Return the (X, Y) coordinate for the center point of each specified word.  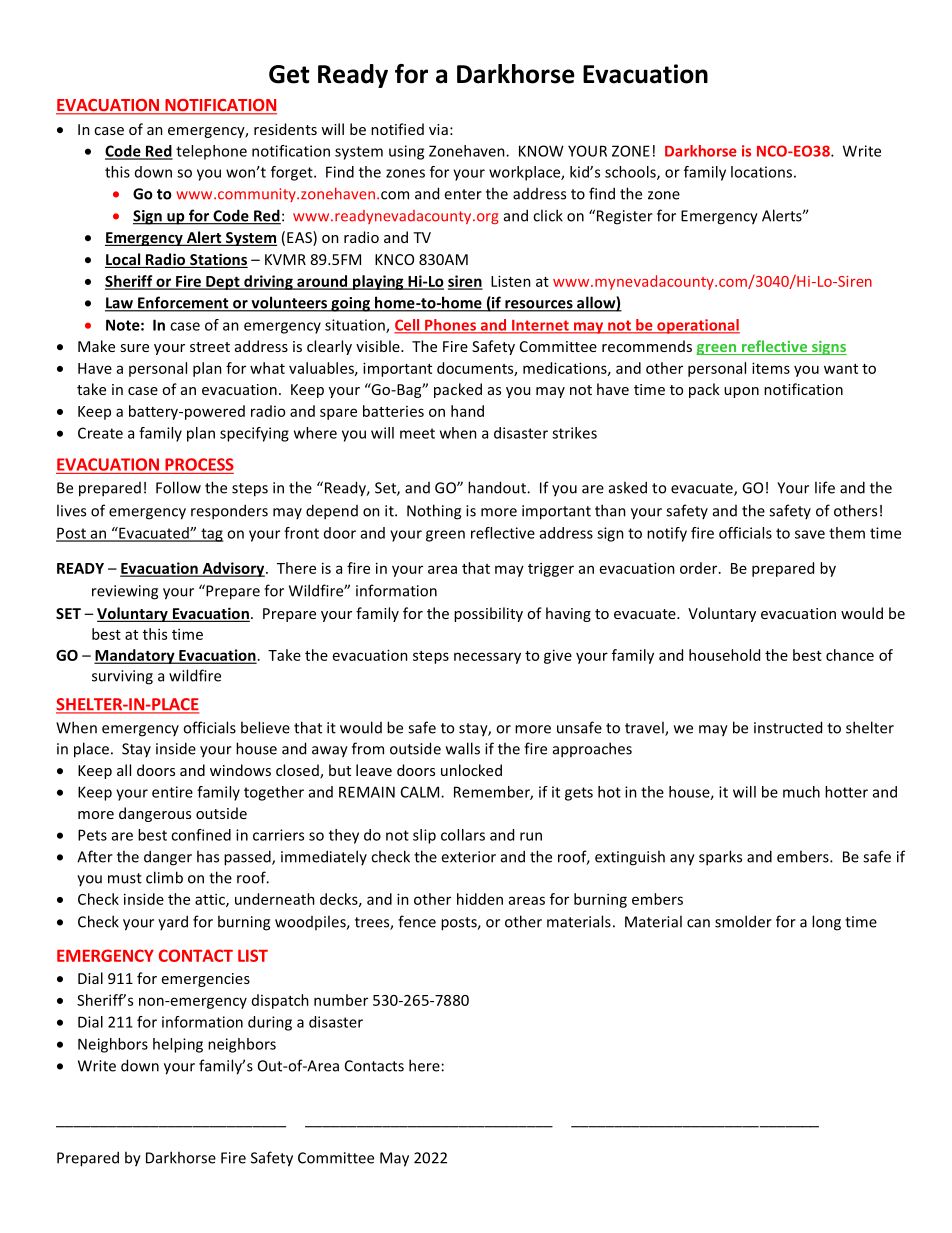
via (438, 129)
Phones (450, 326)
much (801, 792)
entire (172, 792)
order (700, 568)
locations (761, 172)
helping (178, 1045)
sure (134, 348)
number (341, 1000)
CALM (421, 792)
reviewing (125, 592)
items (771, 368)
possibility (488, 614)
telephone (211, 152)
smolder (743, 921)
